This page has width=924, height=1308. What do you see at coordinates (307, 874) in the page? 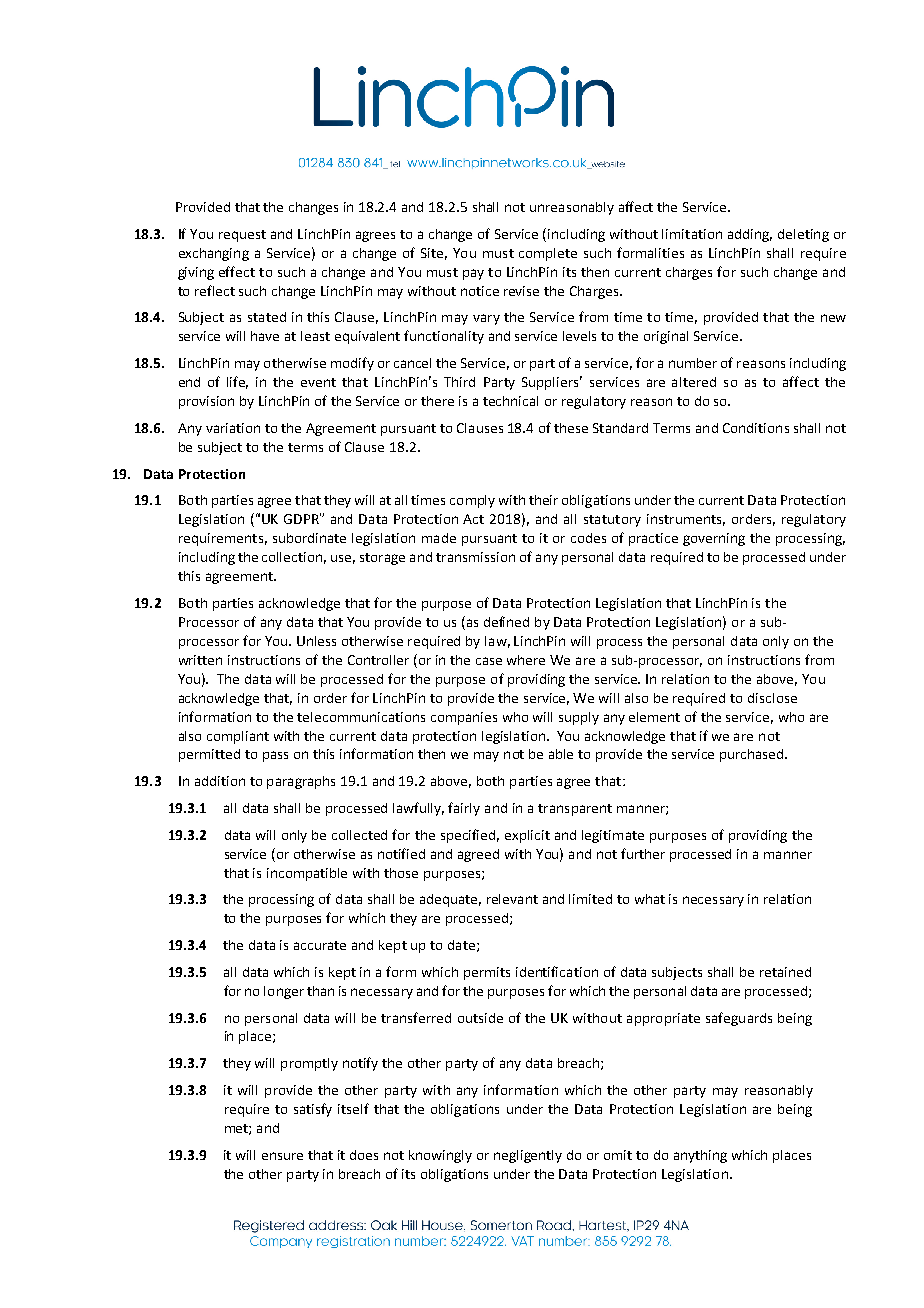
I see `incompatible` at bounding box center [307, 874].
